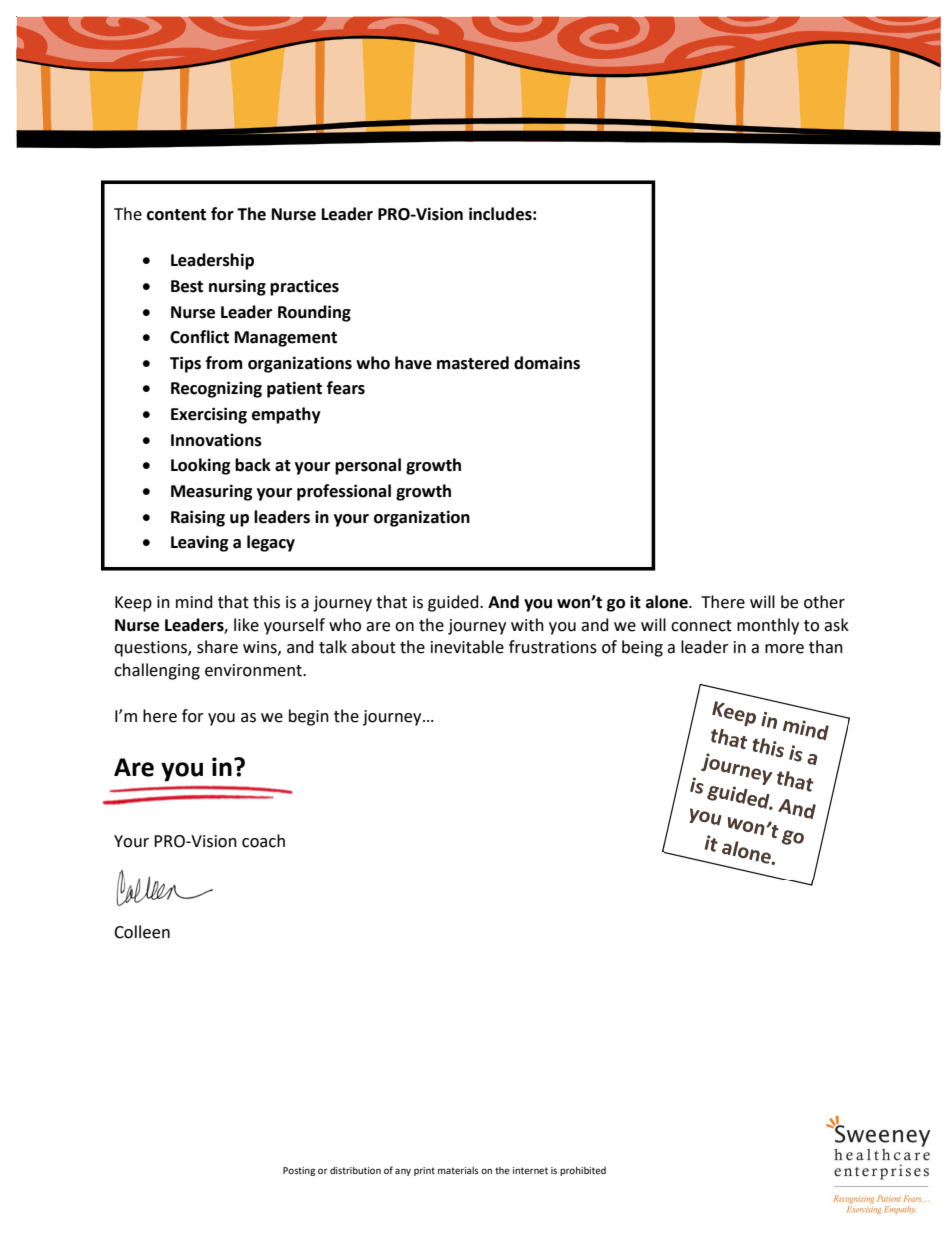 Image resolution: width=952 pixels, height=1233 pixels. Describe the element at coordinates (784, 649) in the page. I see `more` at that location.
